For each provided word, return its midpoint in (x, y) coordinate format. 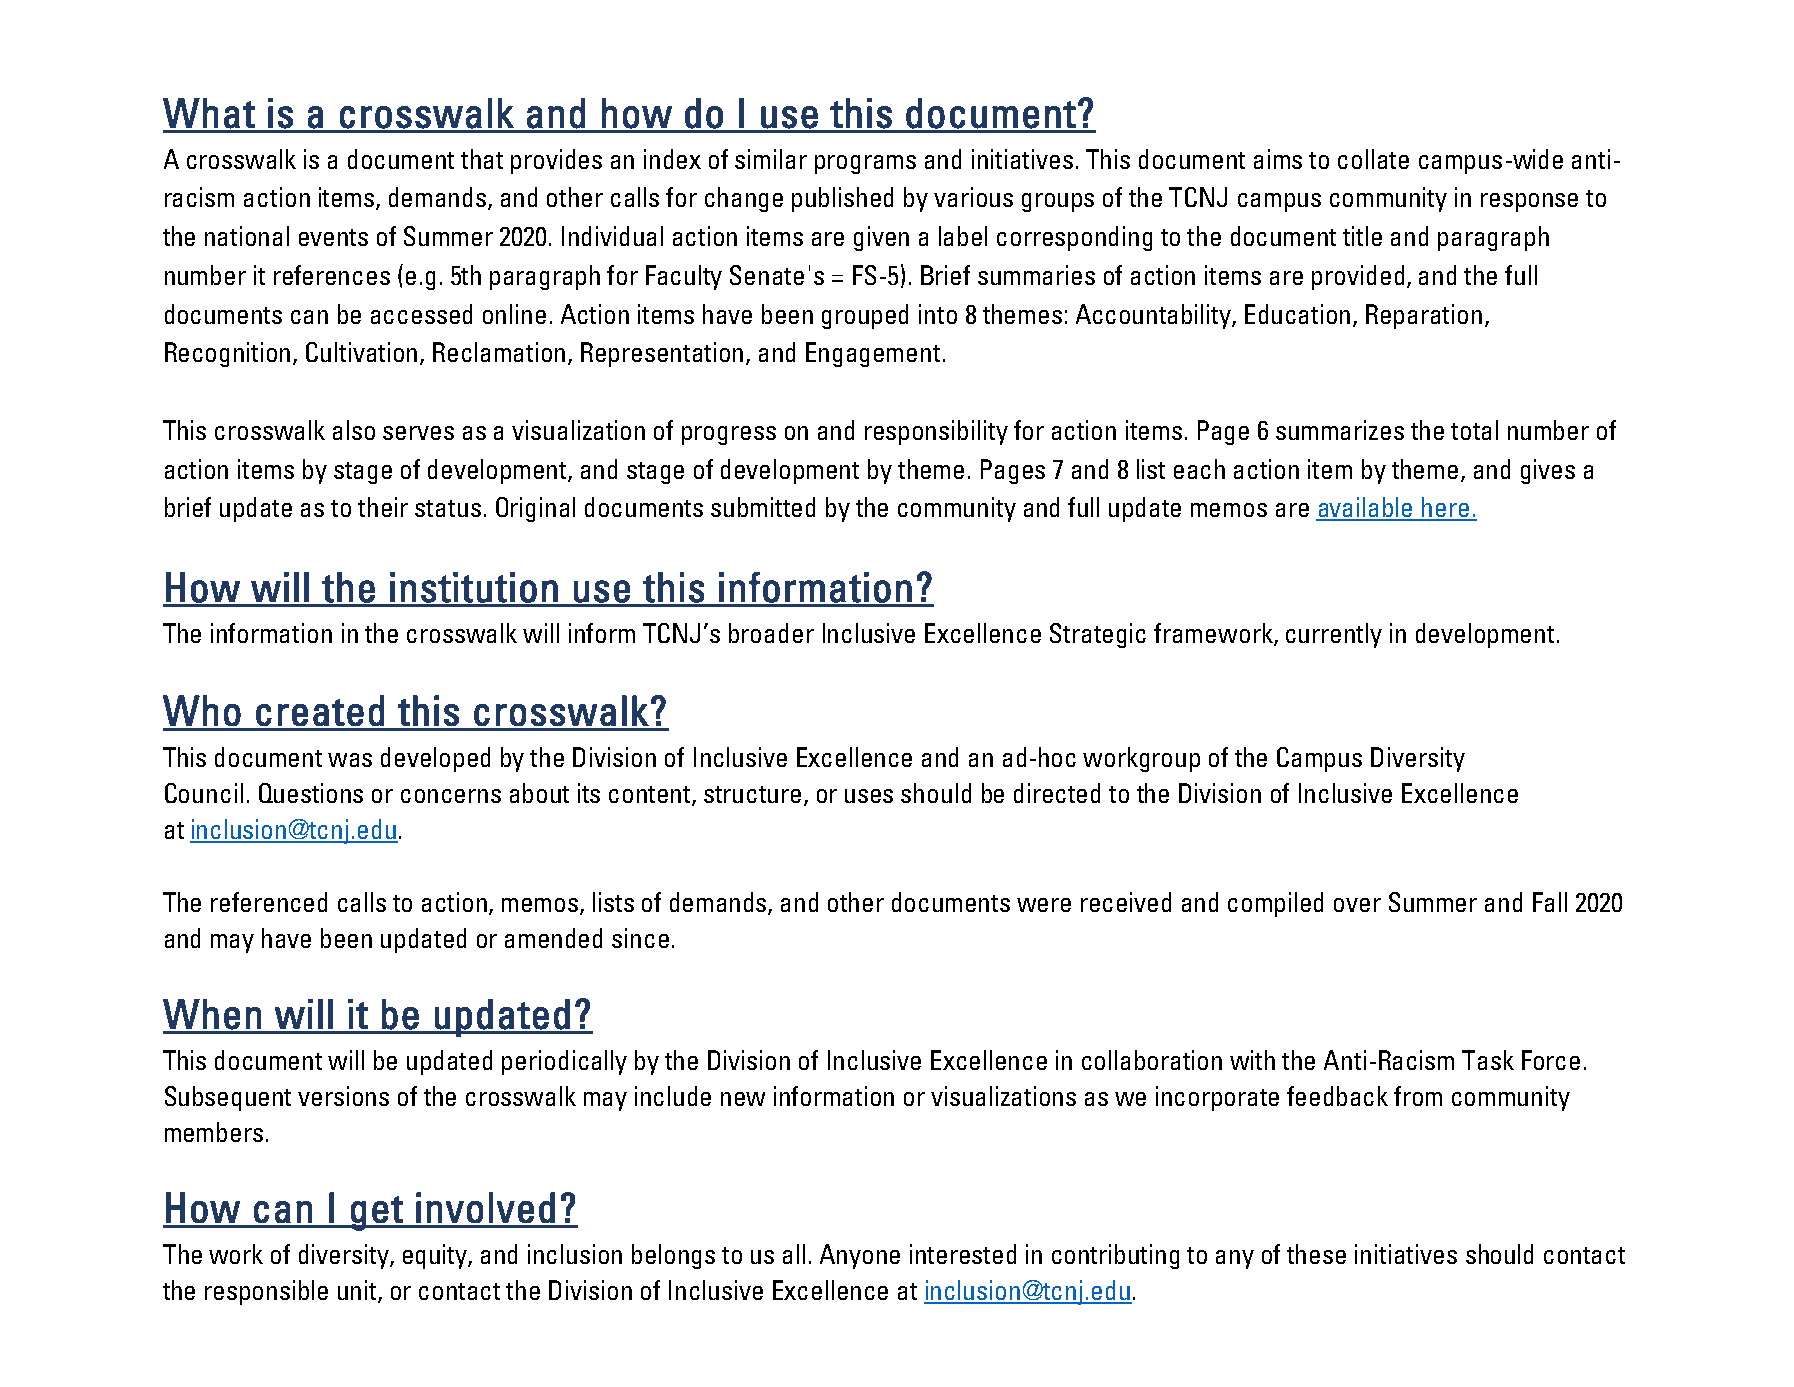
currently (1334, 635)
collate (1373, 159)
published (842, 199)
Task (1488, 1060)
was (350, 760)
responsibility (936, 432)
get (377, 1213)
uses (869, 796)
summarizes (1340, 430)
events (333, 237)
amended (553, 938)
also (354, 430)
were (1044, 905)
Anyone (860, 1256)
